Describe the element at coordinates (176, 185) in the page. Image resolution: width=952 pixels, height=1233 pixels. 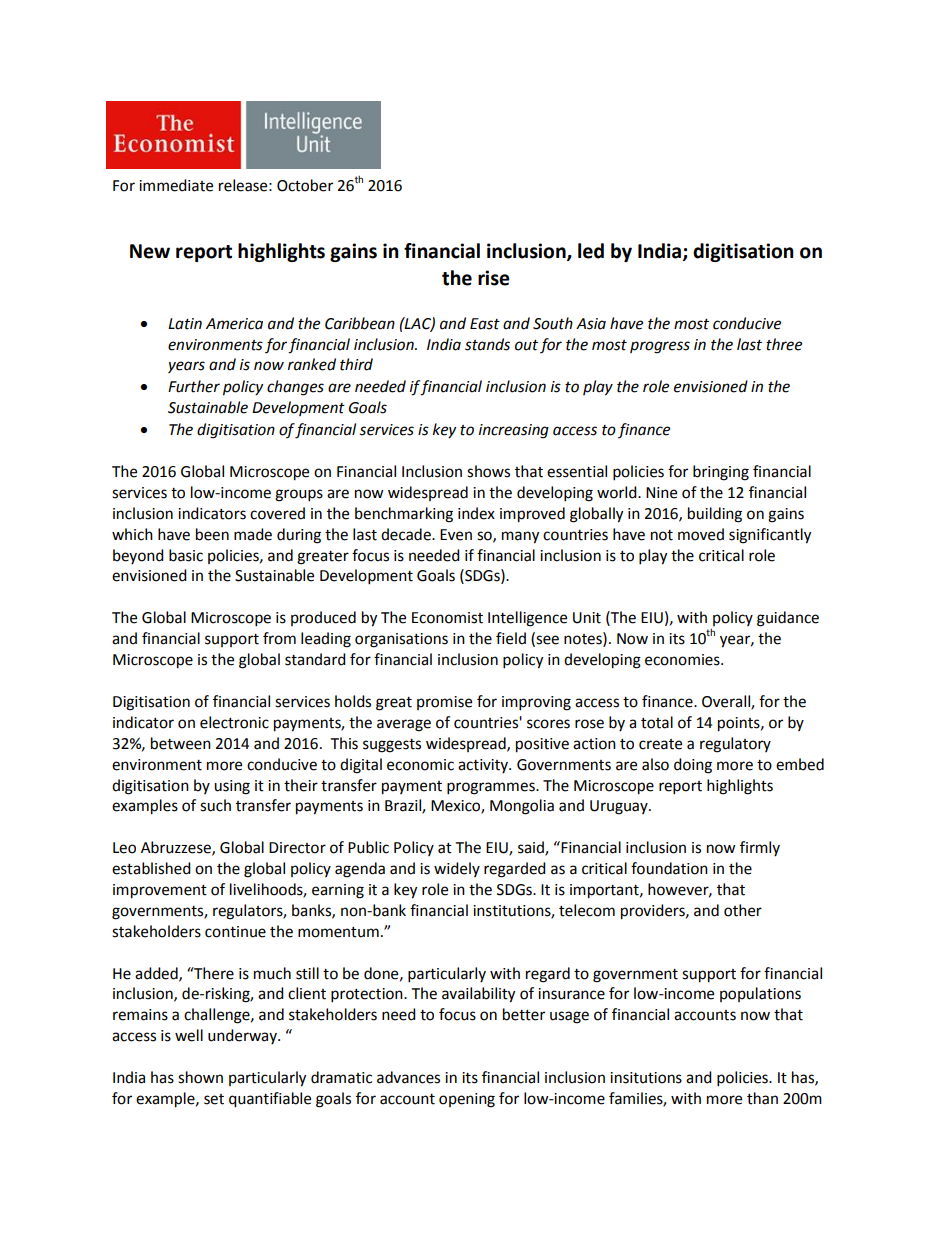
I see `immediate` at that location.
